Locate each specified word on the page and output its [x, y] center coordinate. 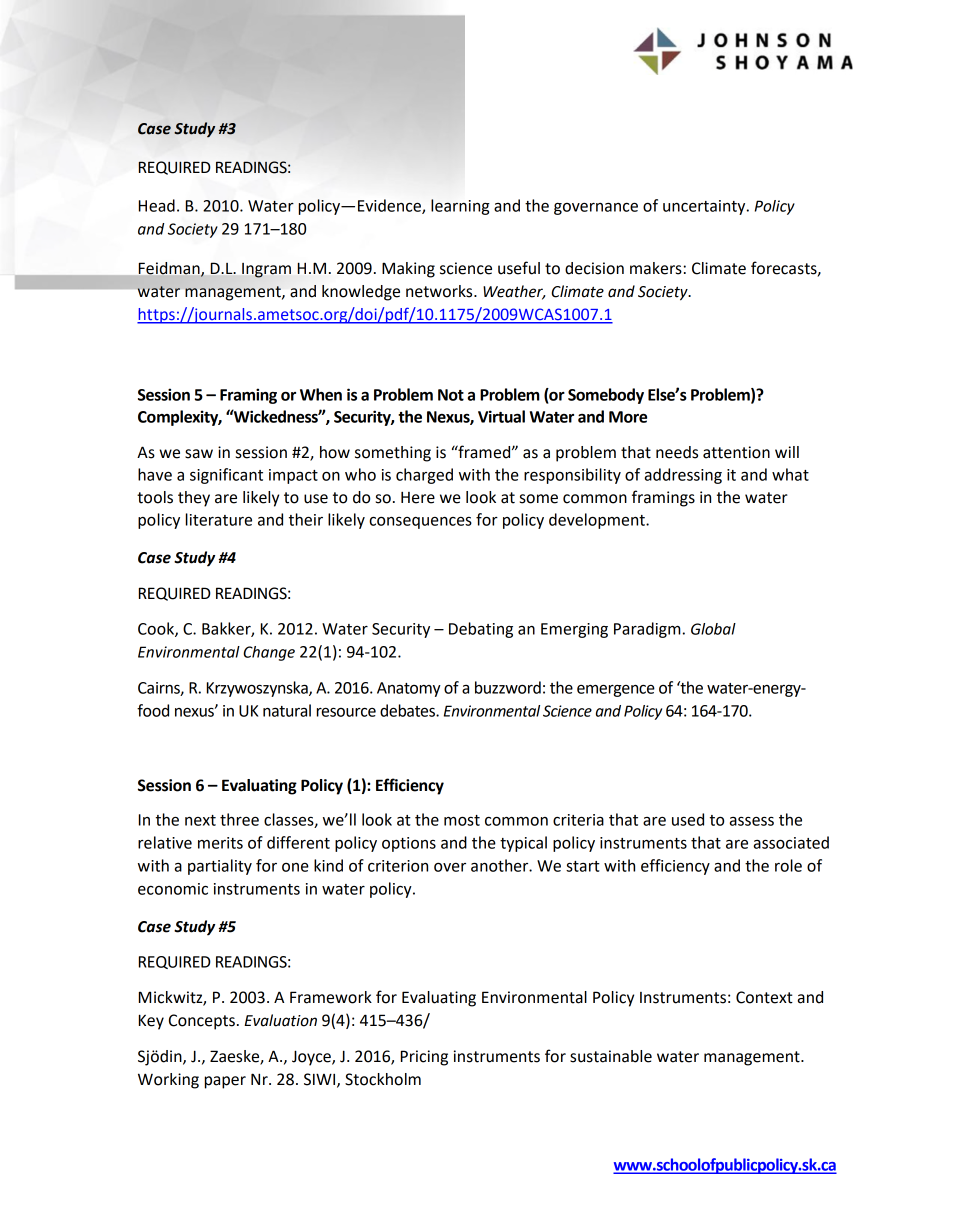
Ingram [266, 270]
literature [219, 519]
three [239, 819]
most [462, 820]
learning [460, 207]
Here [418, 498]
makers [656, 268]
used [688, 819]
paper [225, 1082]
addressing [683, 476]
